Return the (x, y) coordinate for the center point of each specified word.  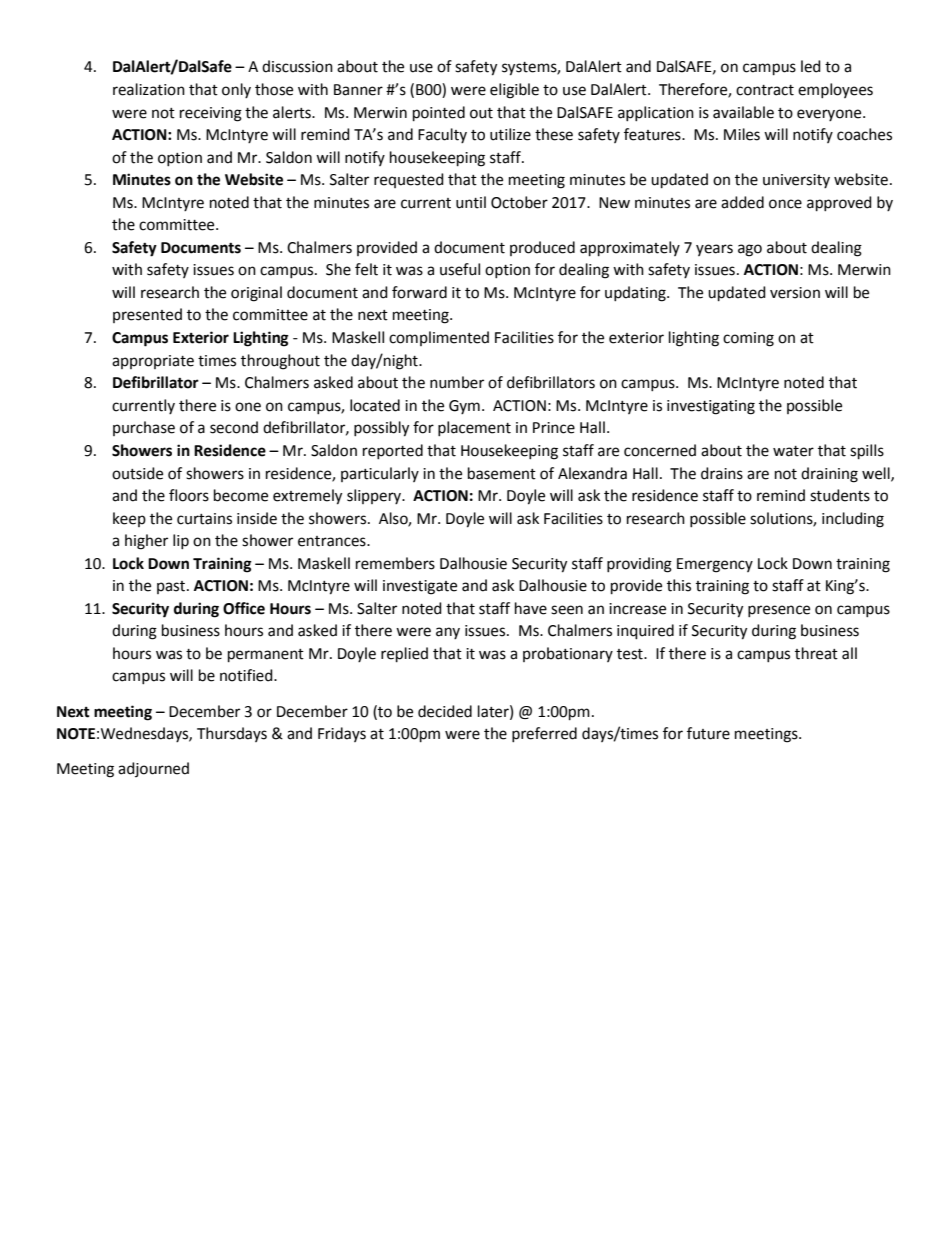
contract (765, 90)
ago (750, 250)
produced (542, 248)
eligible (514, 91)
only (236, 90)
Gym (464, 407)
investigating (711, 407)
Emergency (715, 565)
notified (247, 675)
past (172, 587)
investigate (420, 587)
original (256, 294)
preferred (544, 734)
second (234, 427)
